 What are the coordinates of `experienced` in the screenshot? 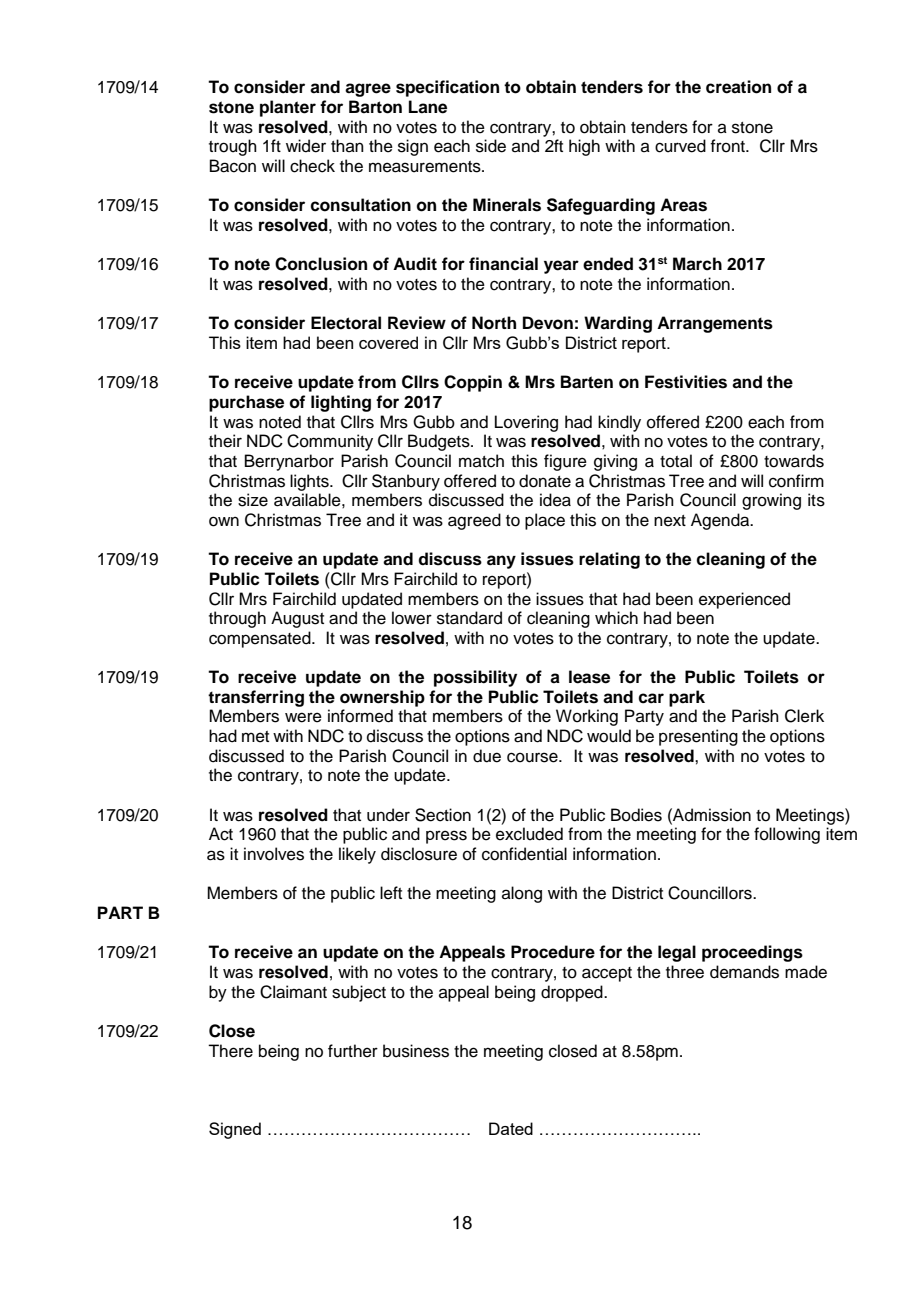 It's located at (744, 600).
